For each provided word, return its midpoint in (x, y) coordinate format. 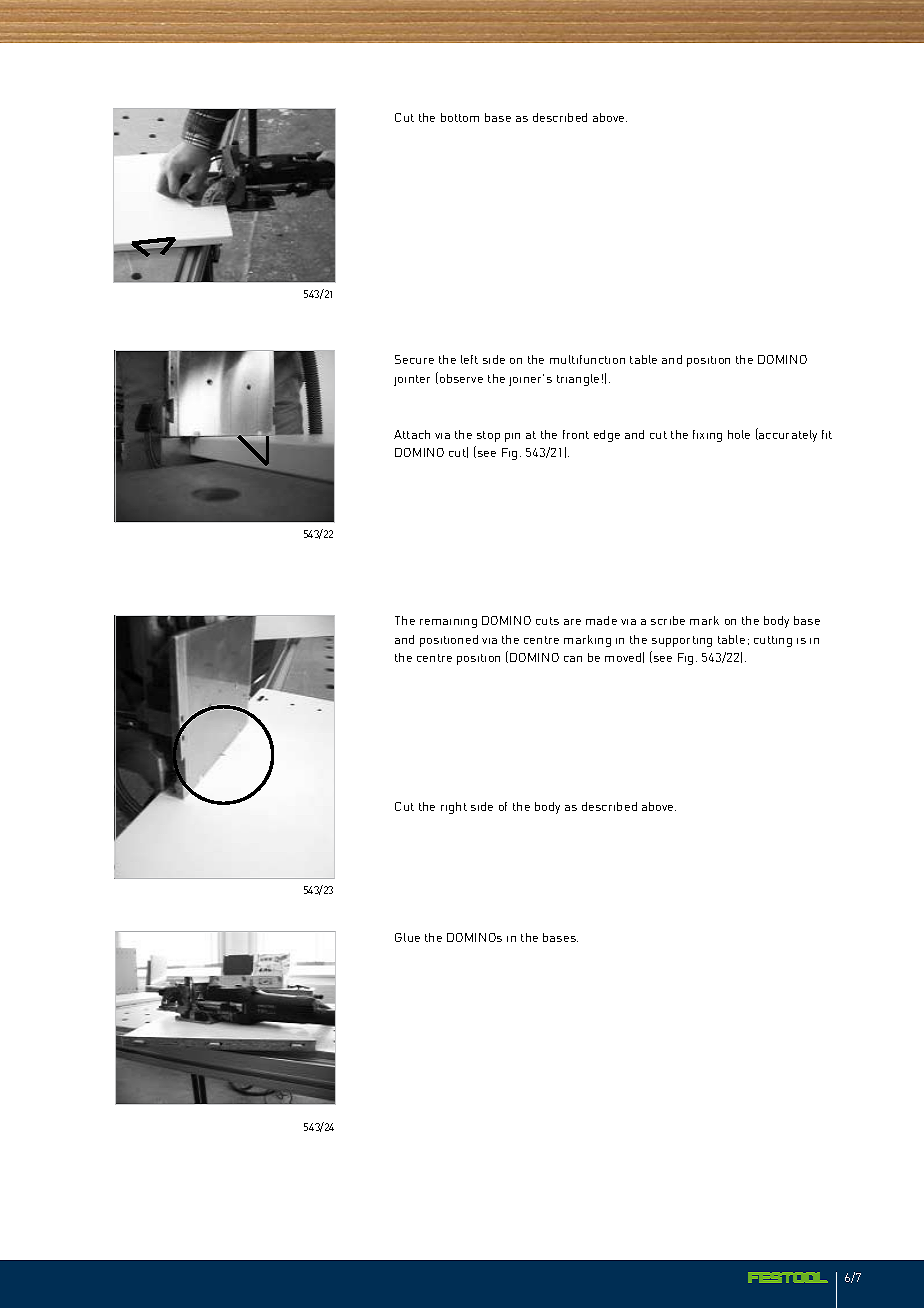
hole (739, 434)
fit (827, 434)
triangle (578, 380)
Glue (407, 937)
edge (607, 436)
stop (488, 436)
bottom (460, 117)
